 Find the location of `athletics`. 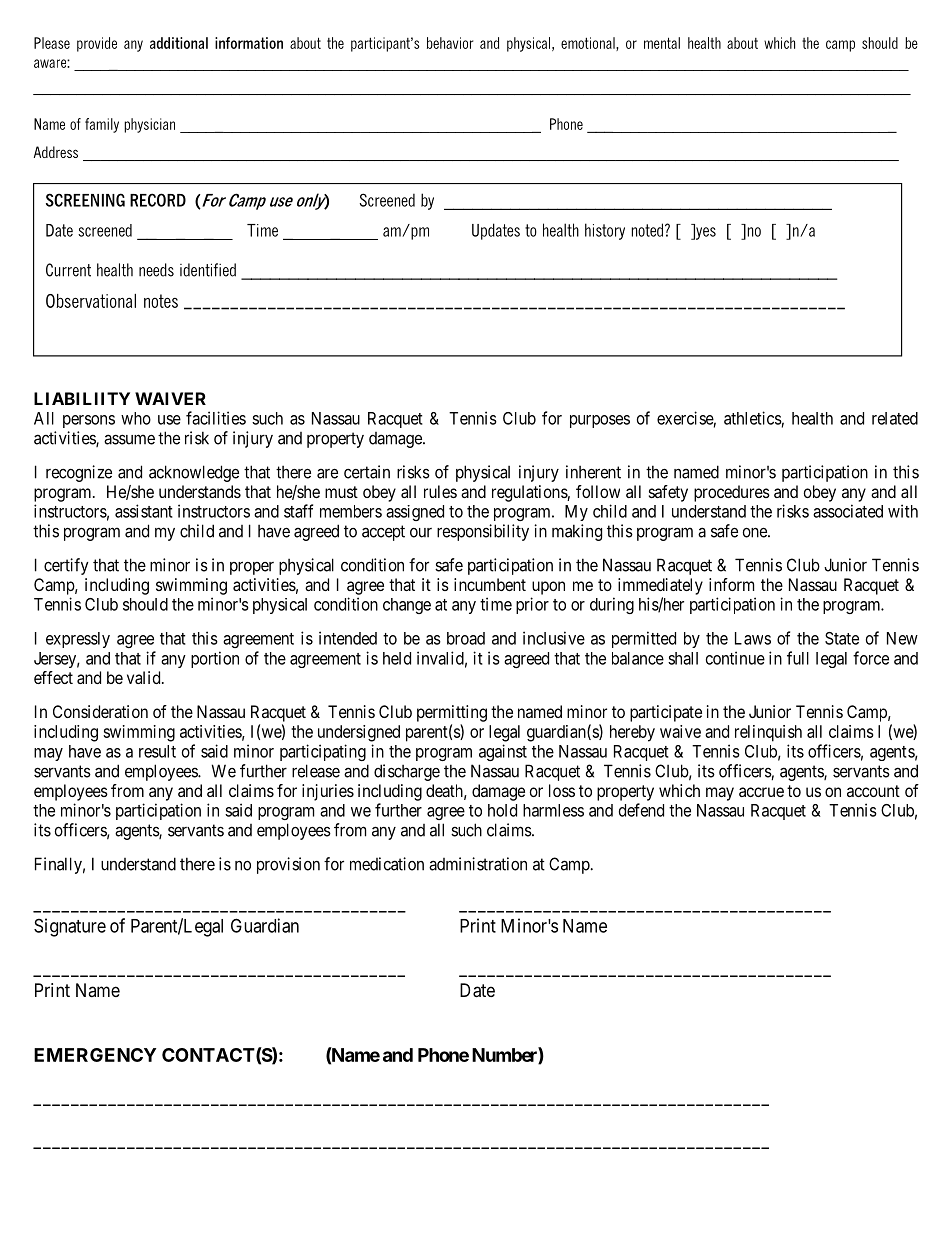

athletics is located at coordinates (753, 418).
